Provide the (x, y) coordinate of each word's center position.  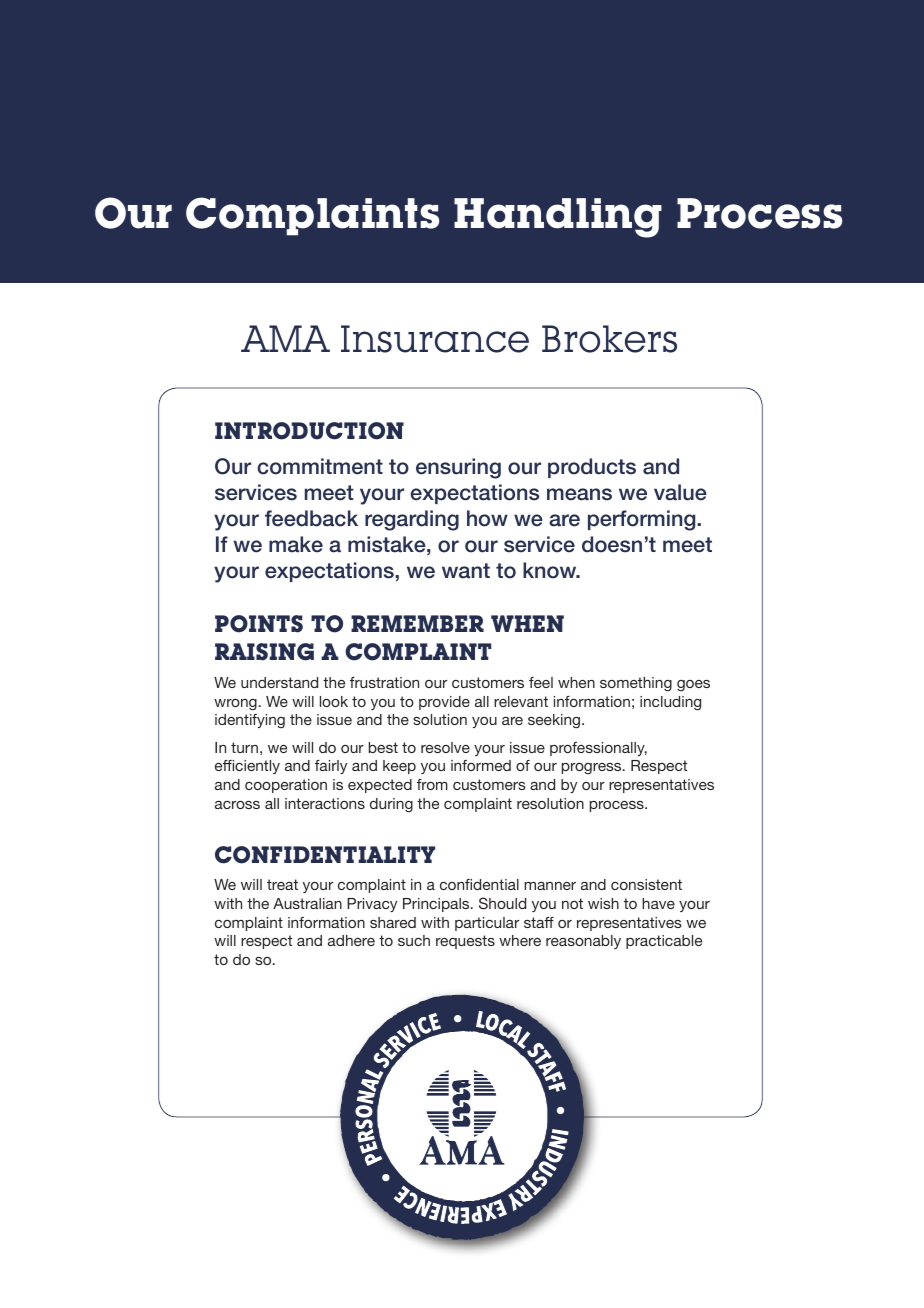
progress (593, 768)
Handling (558, 218)
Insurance (435, 339)
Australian (307, 903)
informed (481, 765)
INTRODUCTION (309, 431)
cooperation (286, 786)
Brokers (609, 339)
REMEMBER (417, 623)
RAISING (264, 652)
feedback (311, 518)
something (636, 684)
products (592, 468)
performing (643, 520)
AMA (285, 338)
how (487, 518)
